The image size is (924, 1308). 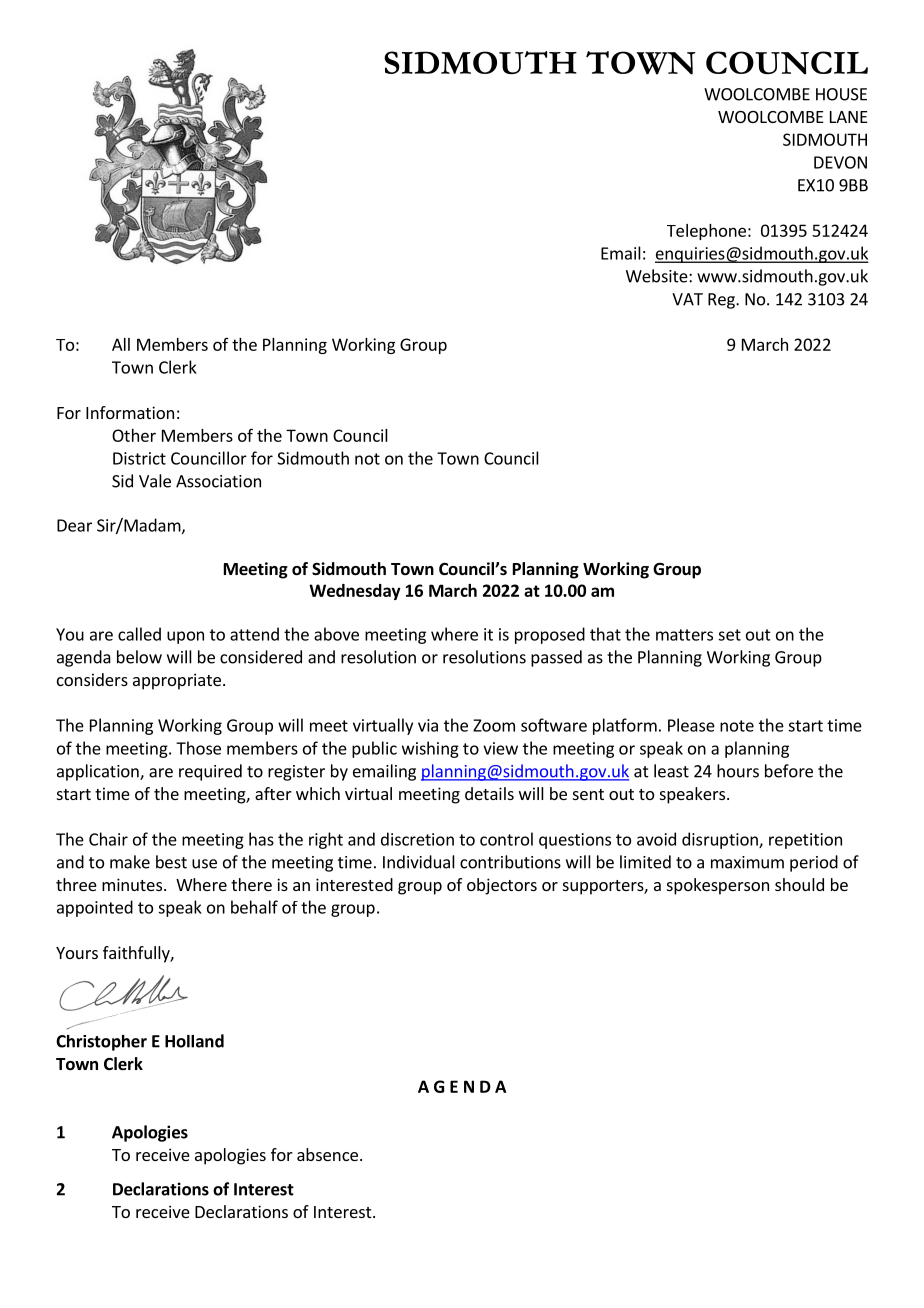 I want to click on VAT, so click(x=687, y=299).
